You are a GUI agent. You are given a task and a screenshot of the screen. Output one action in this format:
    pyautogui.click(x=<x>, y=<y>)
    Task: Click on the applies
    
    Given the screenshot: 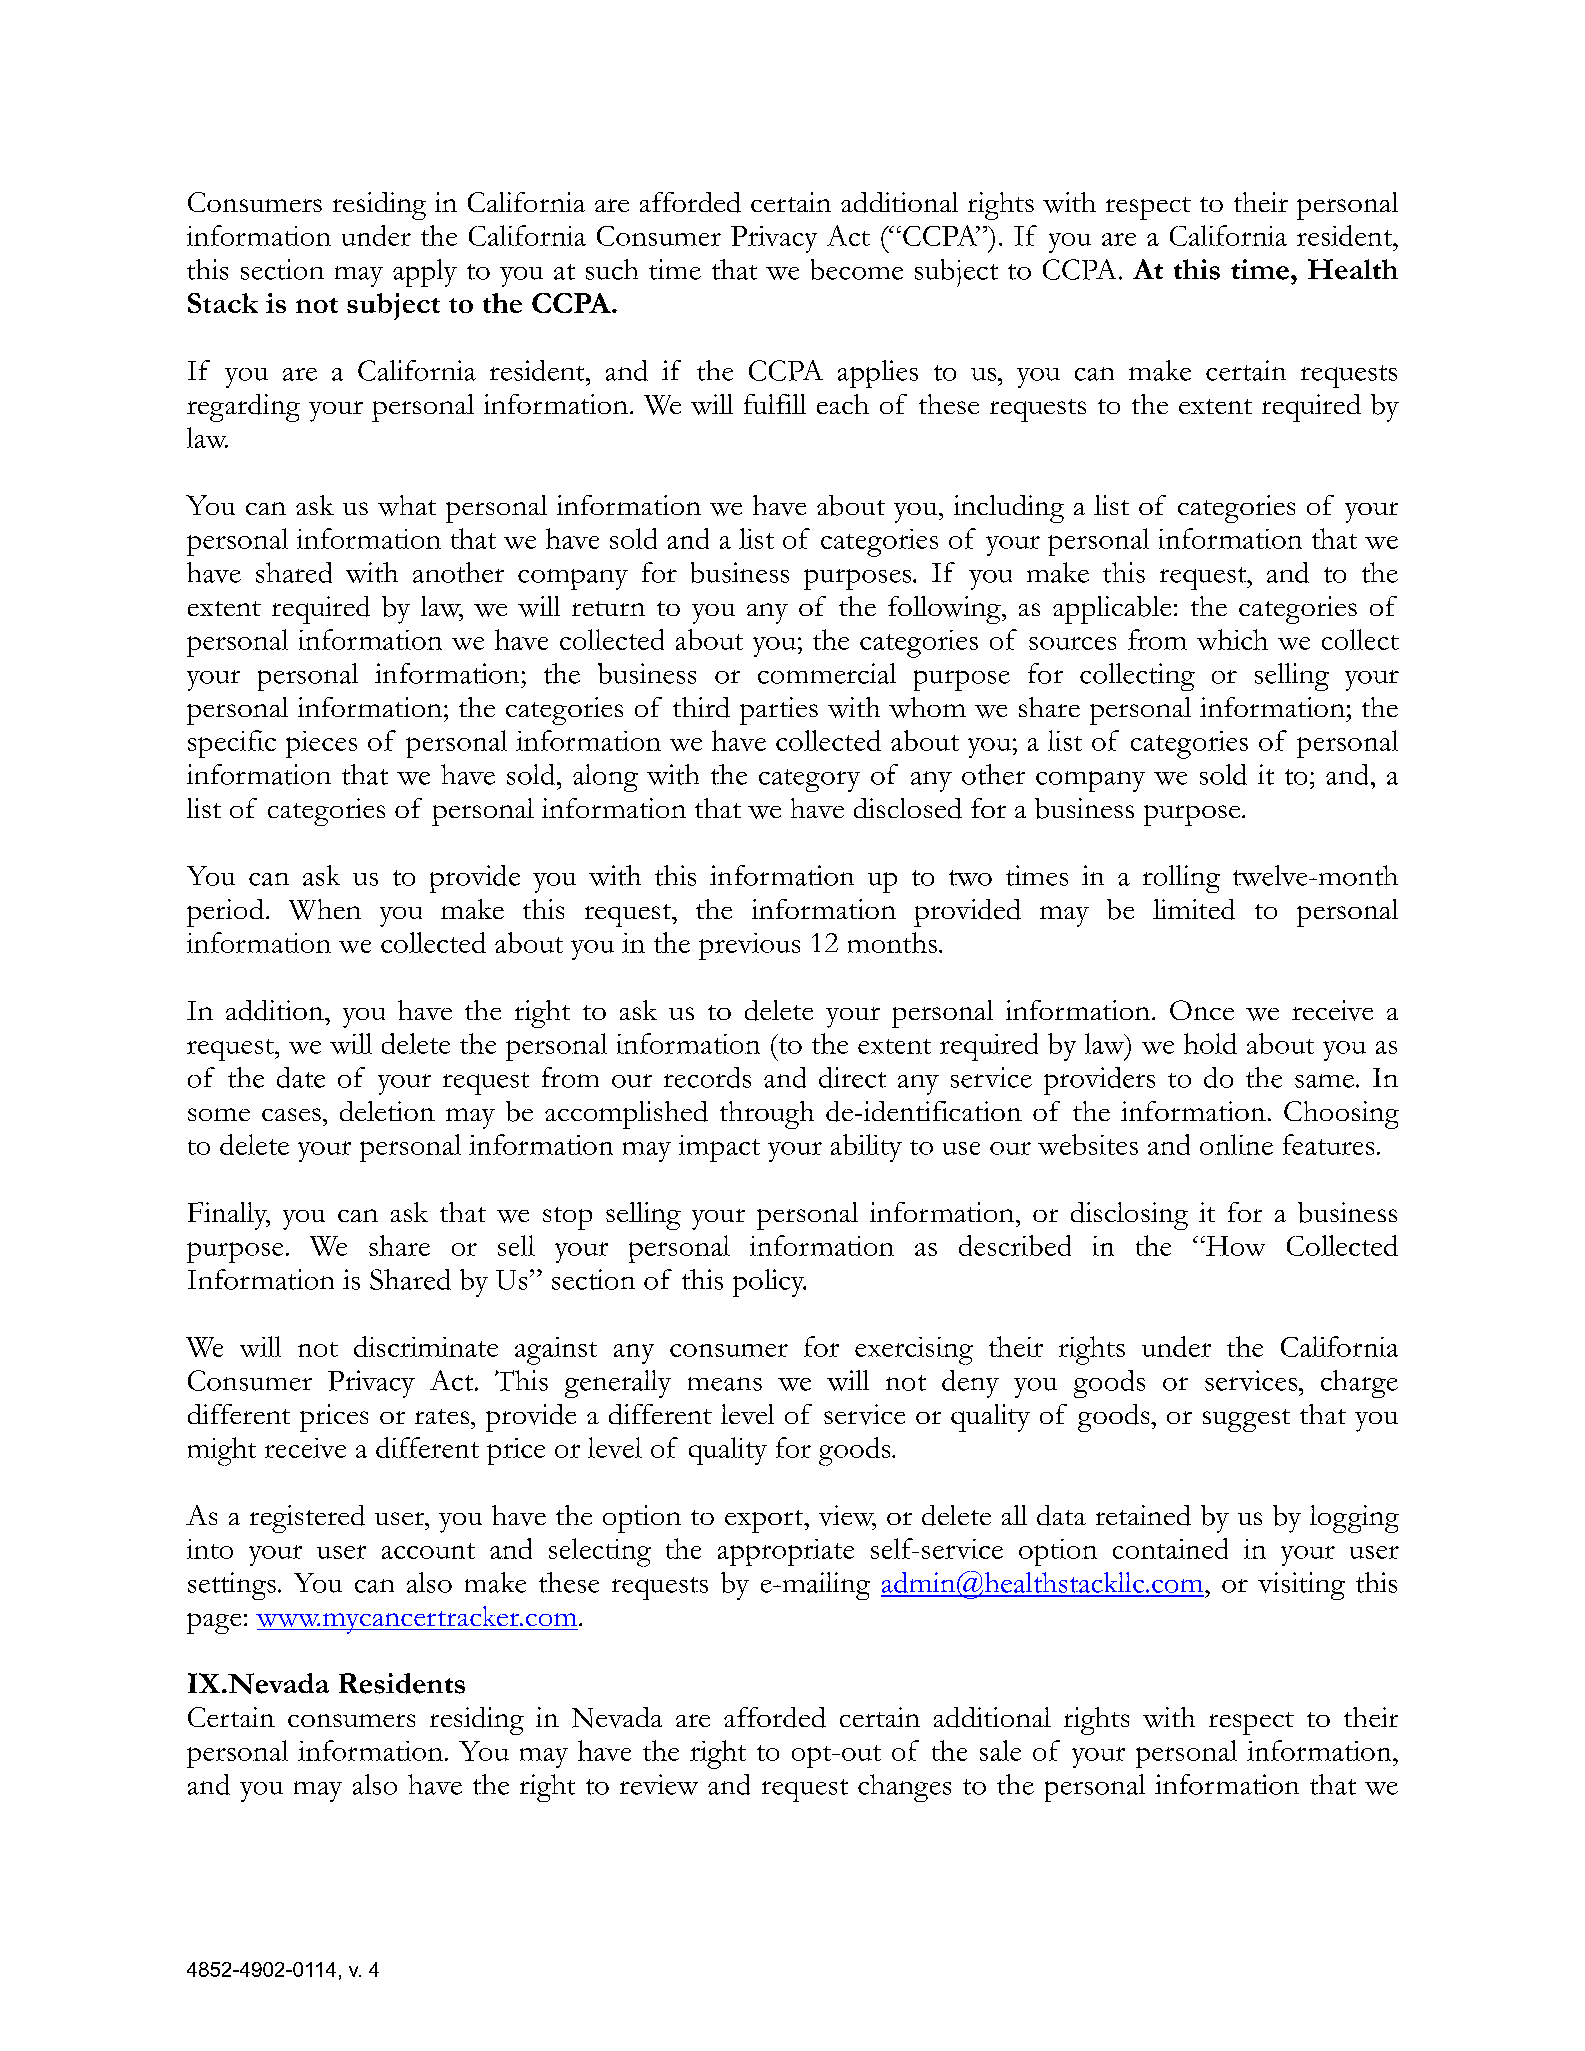 What is the action you would take?
    pyautogui.click(x=878, y=374)
